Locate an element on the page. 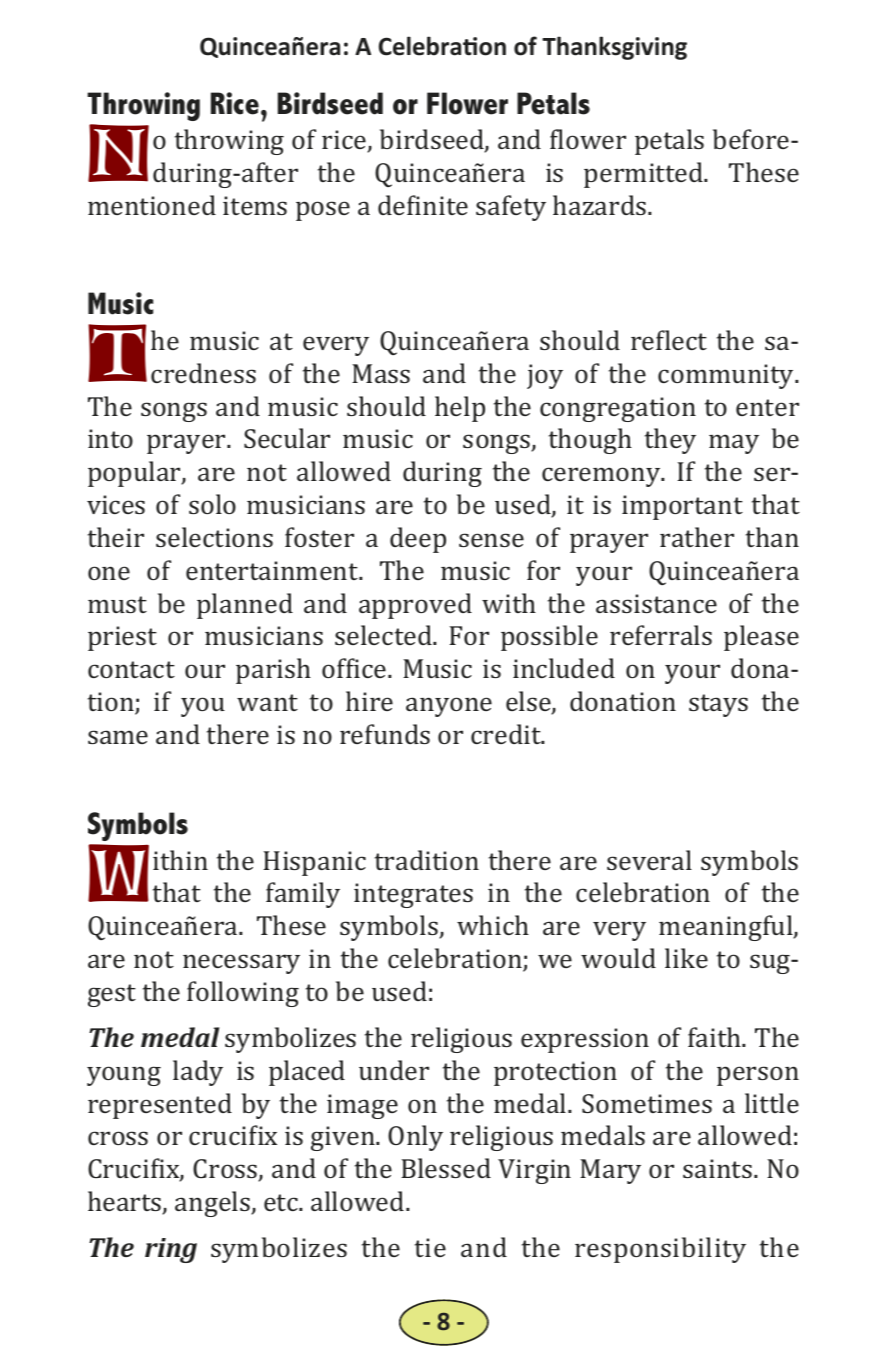 The width and height of the page is (887, 1372). anyone is located at coordinates (449, 707).
